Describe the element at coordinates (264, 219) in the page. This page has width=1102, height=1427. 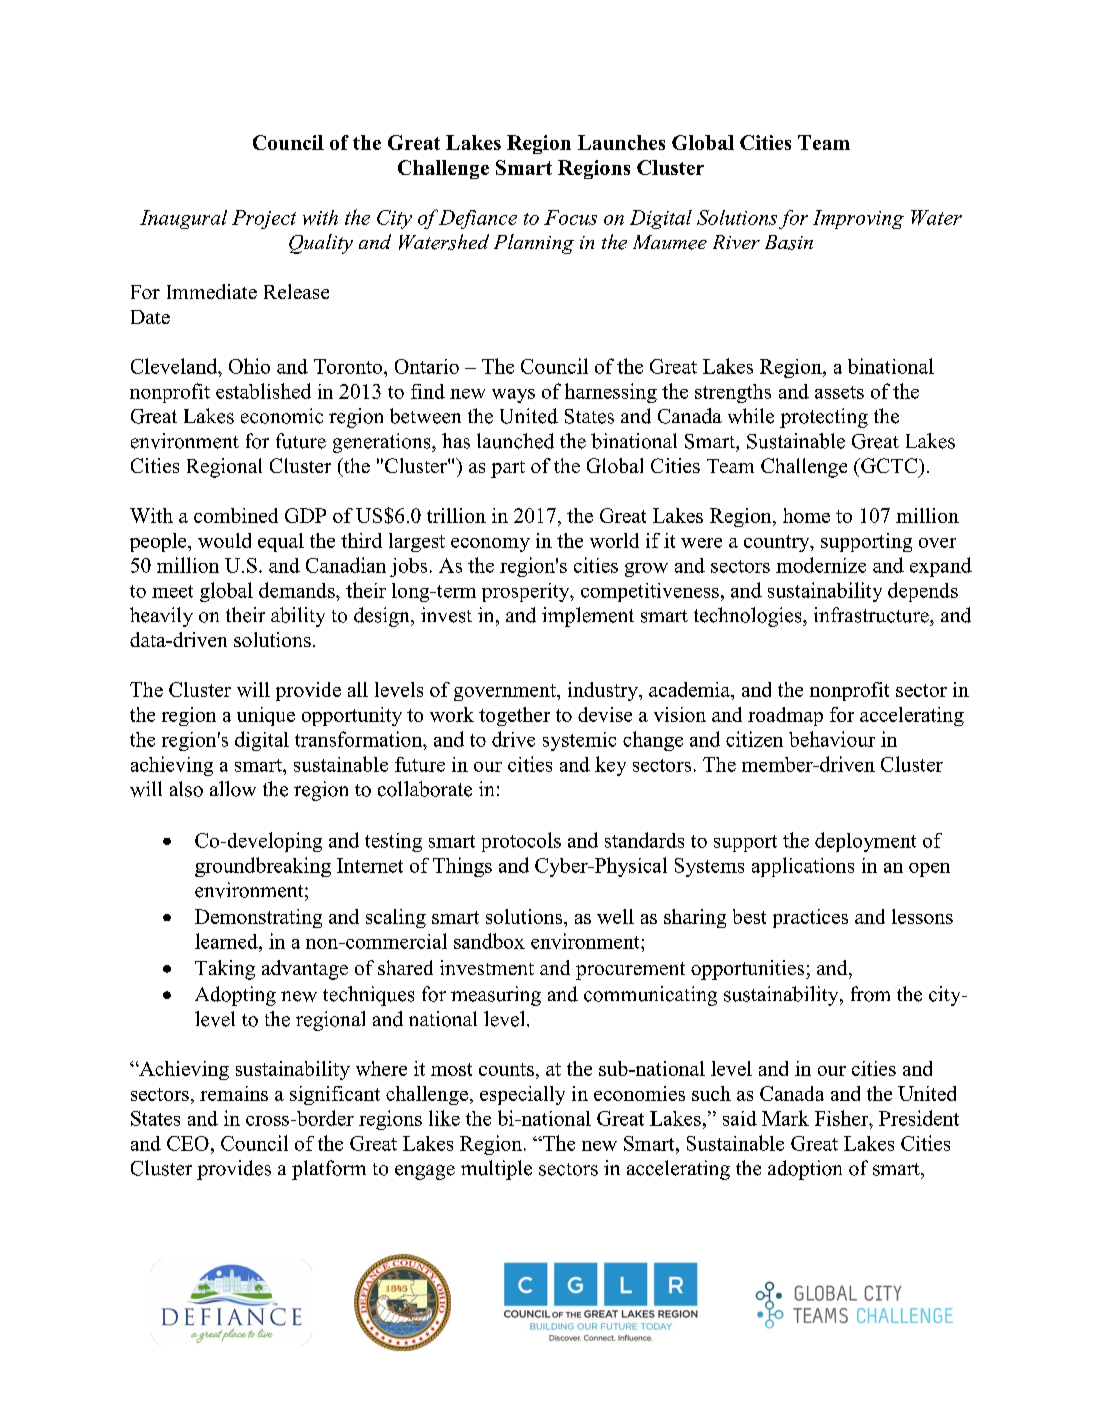
I see `Project` at that location.
